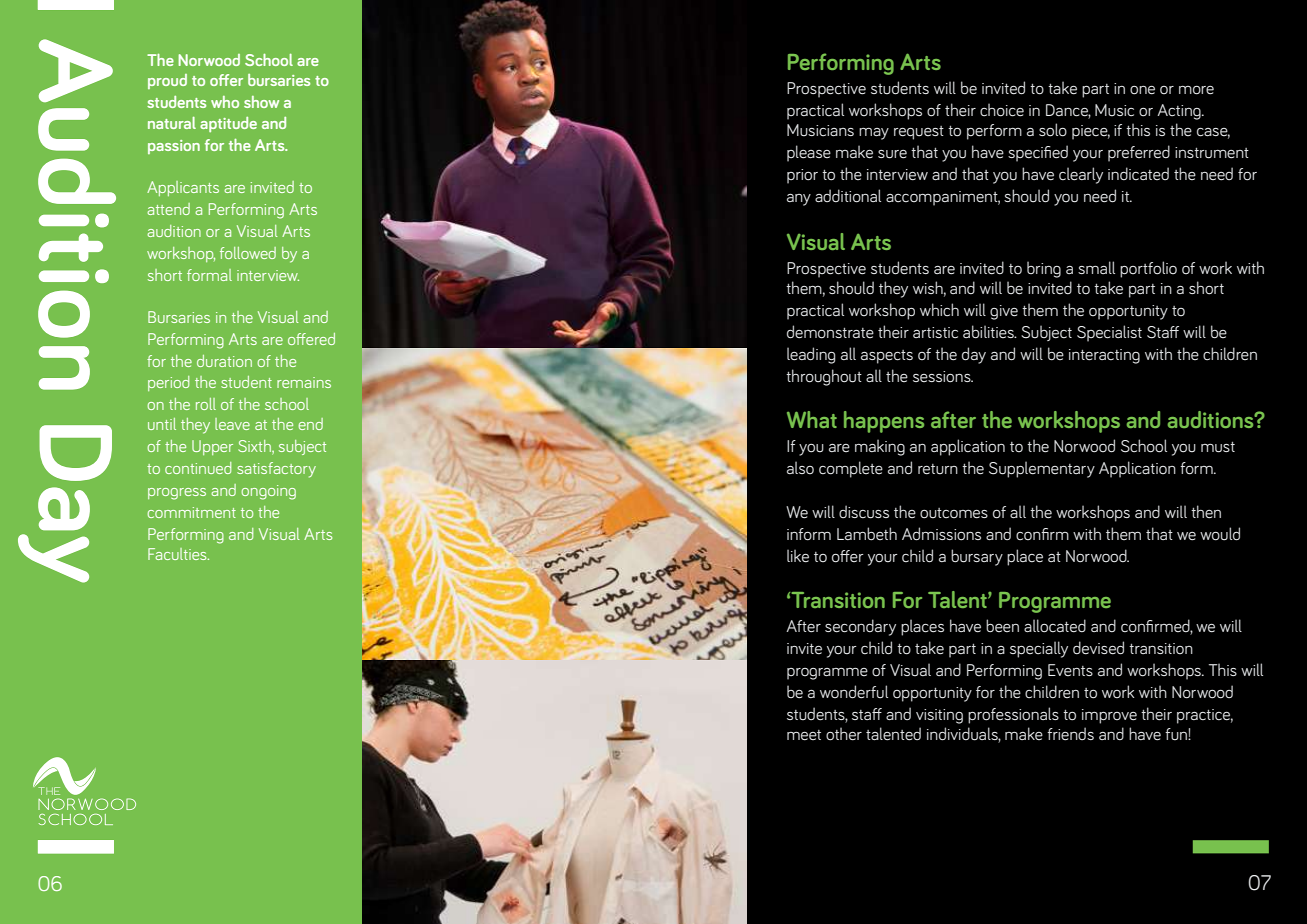 This page has width=1307, height=924. What do you see at coordinates (1096, 267) in the page?
I see `small` at bounding box center [1096, 267].
